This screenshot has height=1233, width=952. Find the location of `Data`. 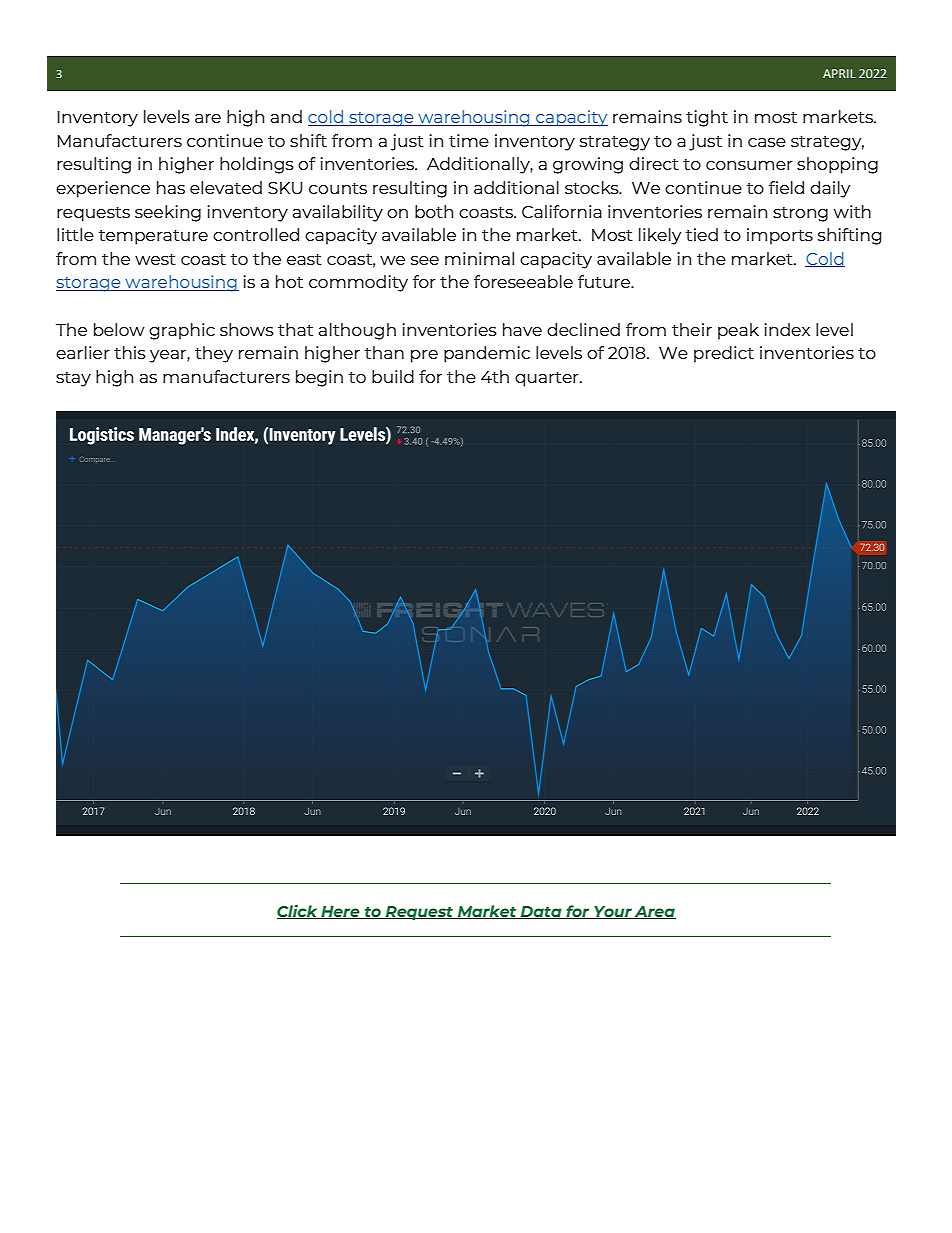

Data is located at coordinates (541, 912).
